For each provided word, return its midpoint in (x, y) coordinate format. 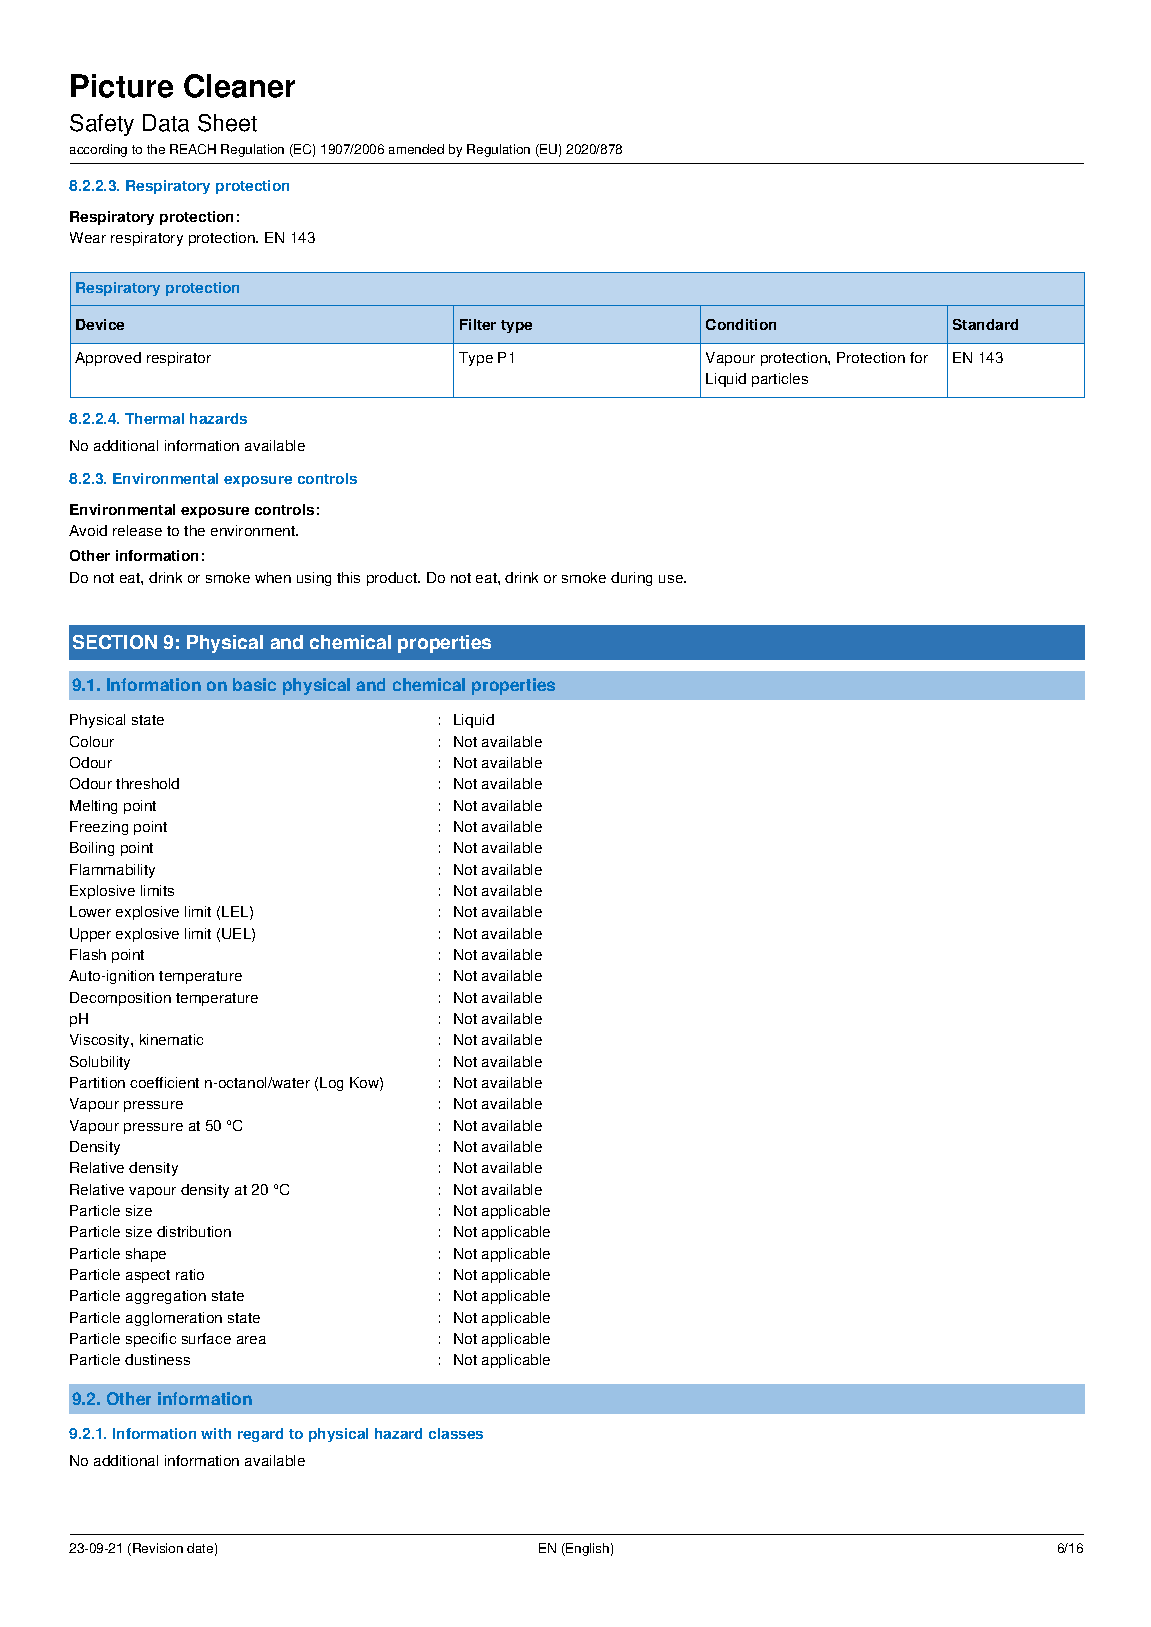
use (672, 579)
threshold (147, 783)
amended (416, 149)
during (631, 579)
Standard (985, 324)
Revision (158, 1548)
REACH (193, 149)
